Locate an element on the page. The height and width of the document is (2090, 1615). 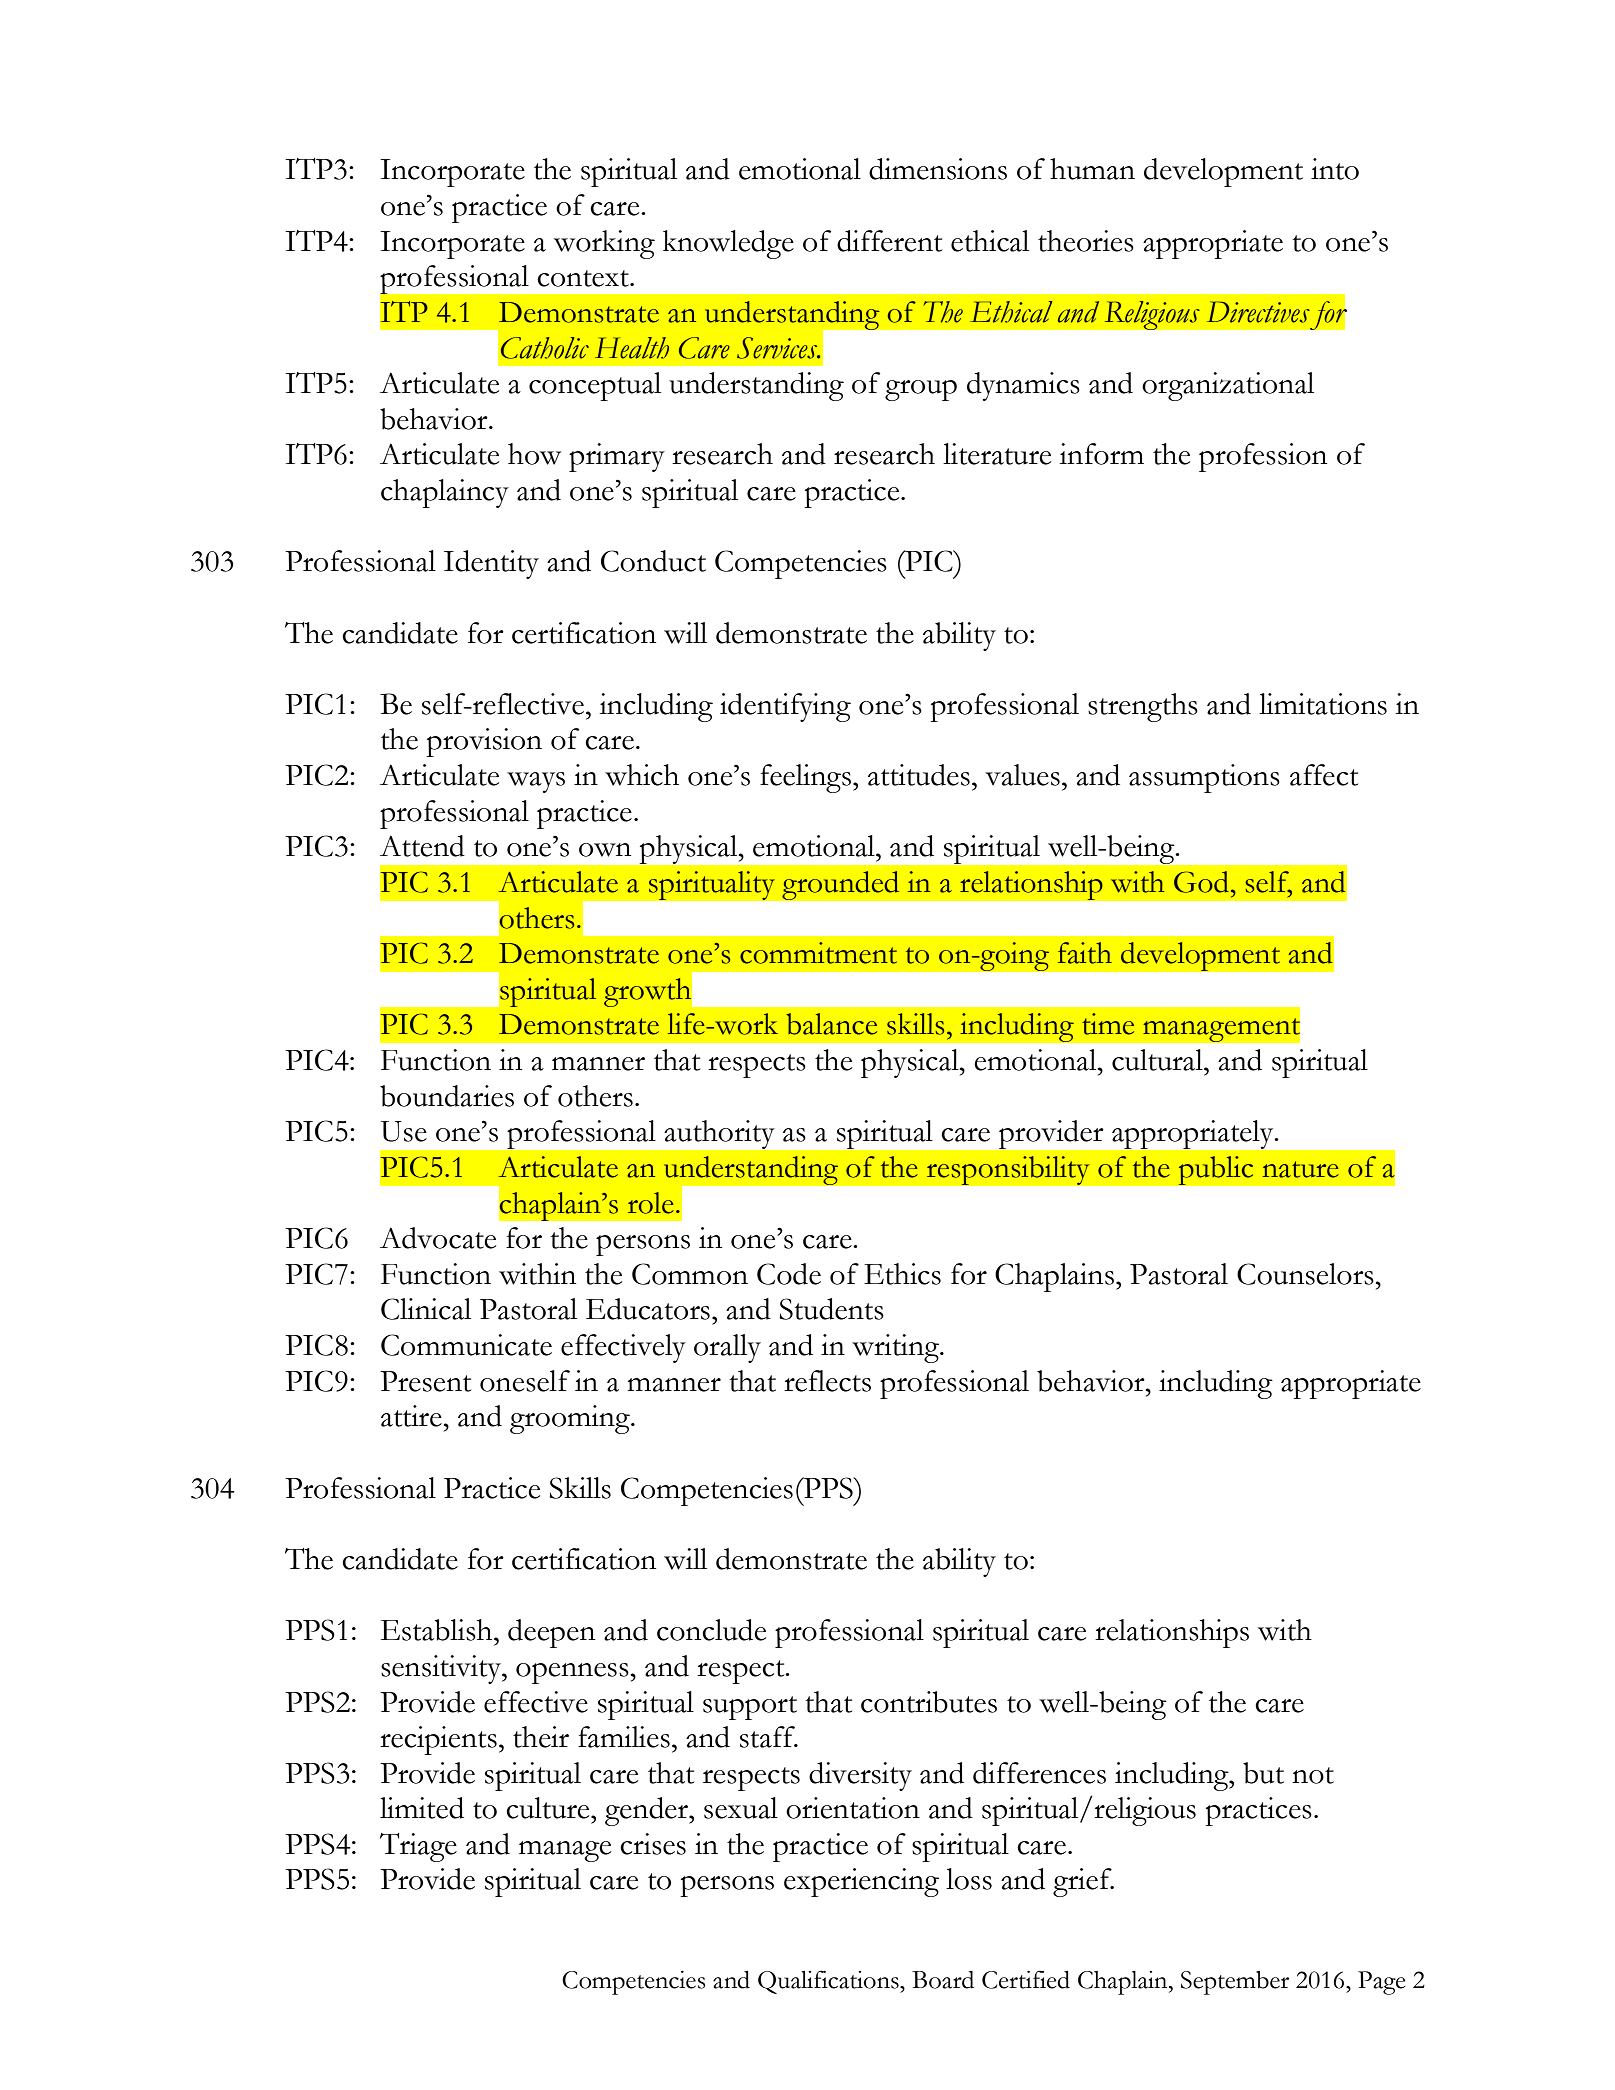
different is located at coordinates (889, 241).
